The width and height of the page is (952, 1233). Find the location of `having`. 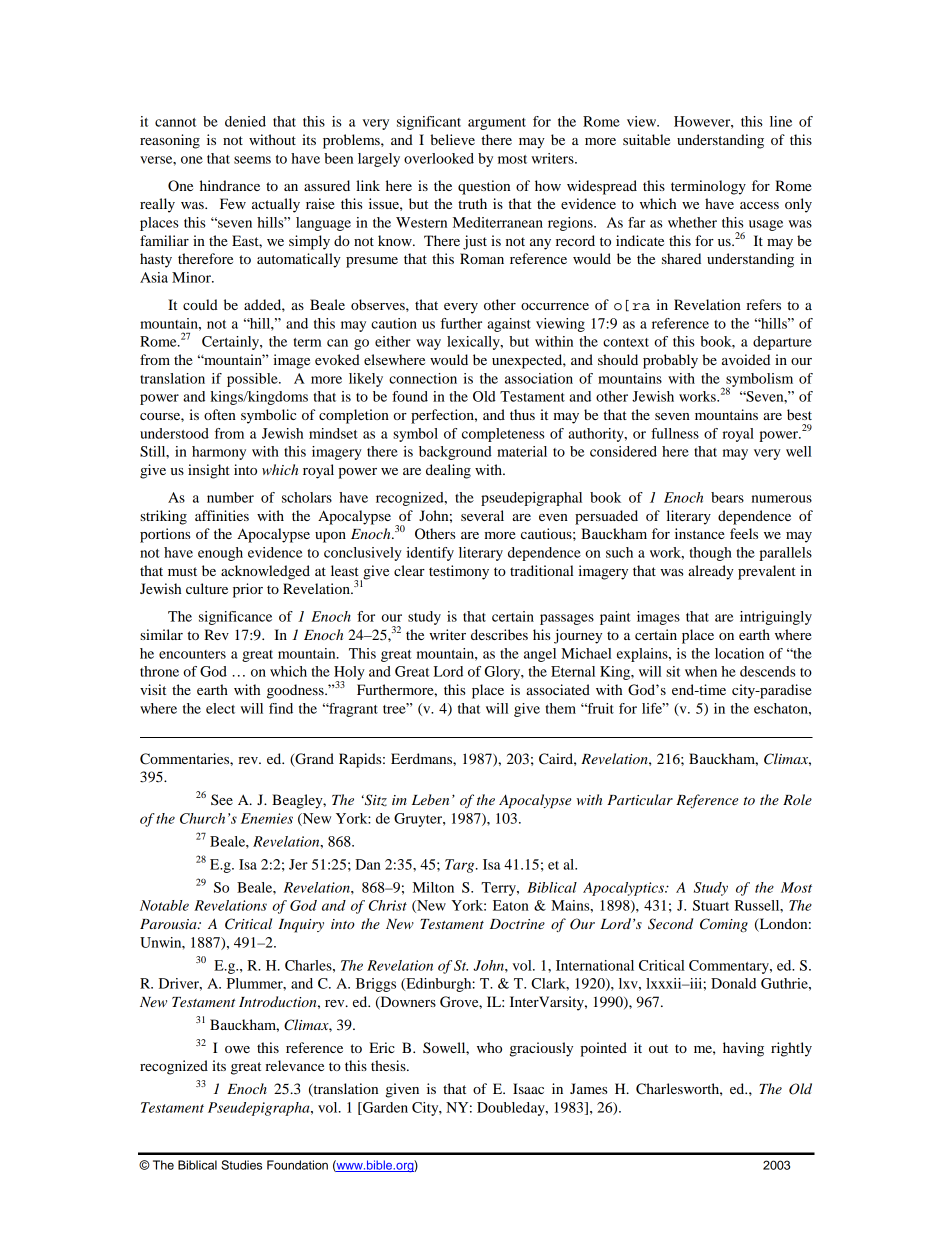

having is located at coordinates (743, 1049).
